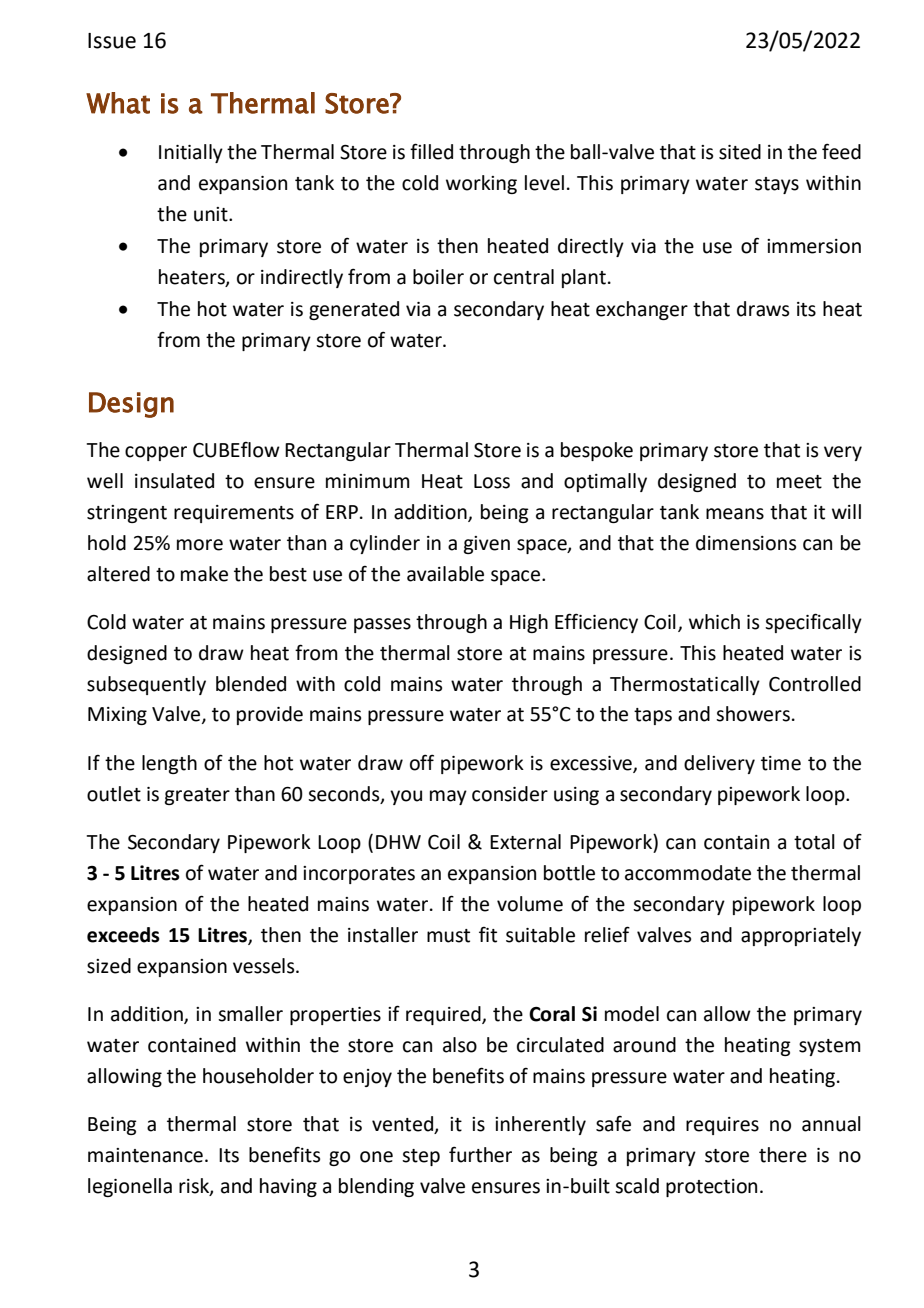 Image resolution: width=924 pixels, height=1308 pixels. Describe the element at coordinates (118, 103) in the screenshot. I see `What` at that location.
